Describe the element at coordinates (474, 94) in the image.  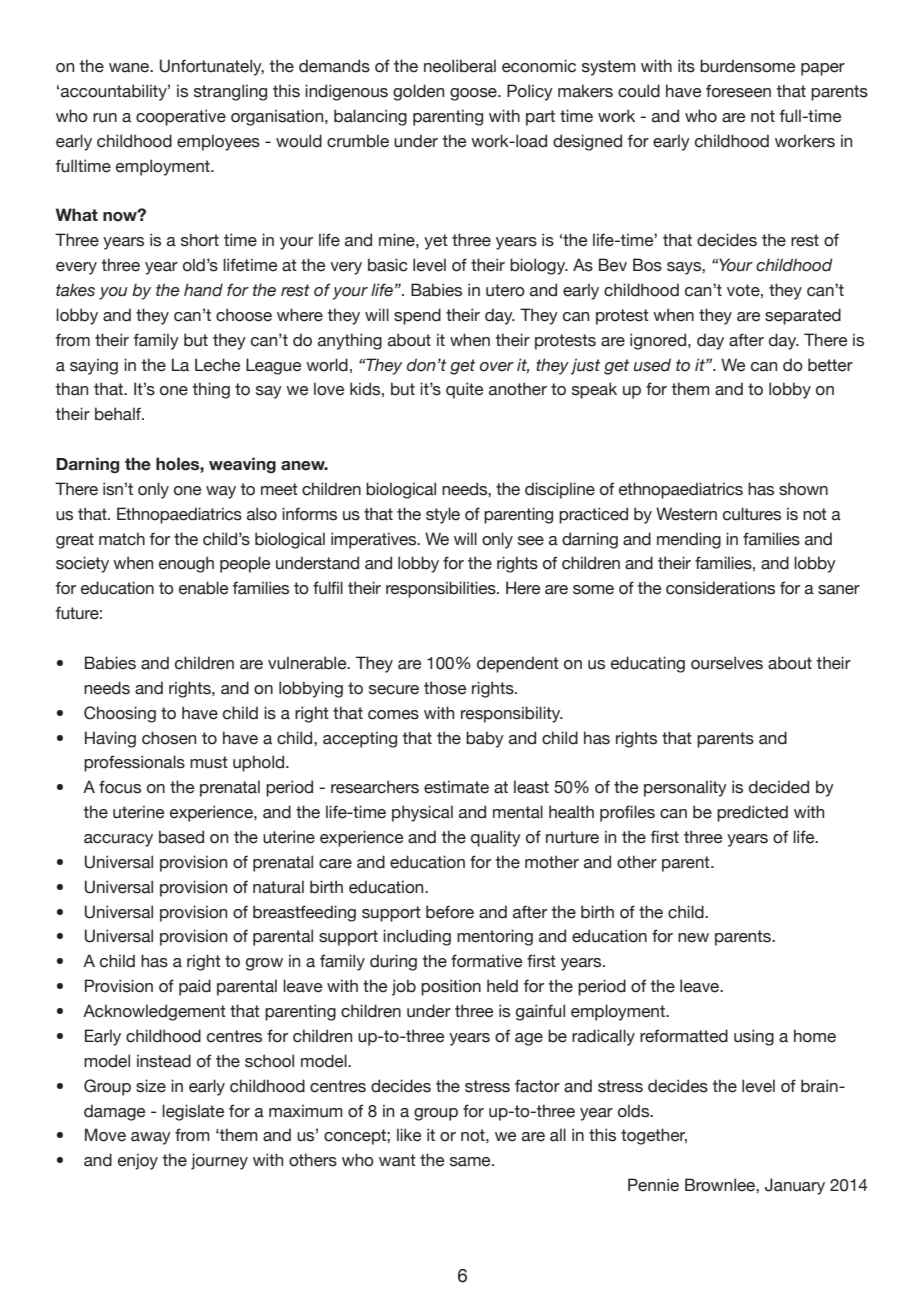
I see `goose` at that location.
